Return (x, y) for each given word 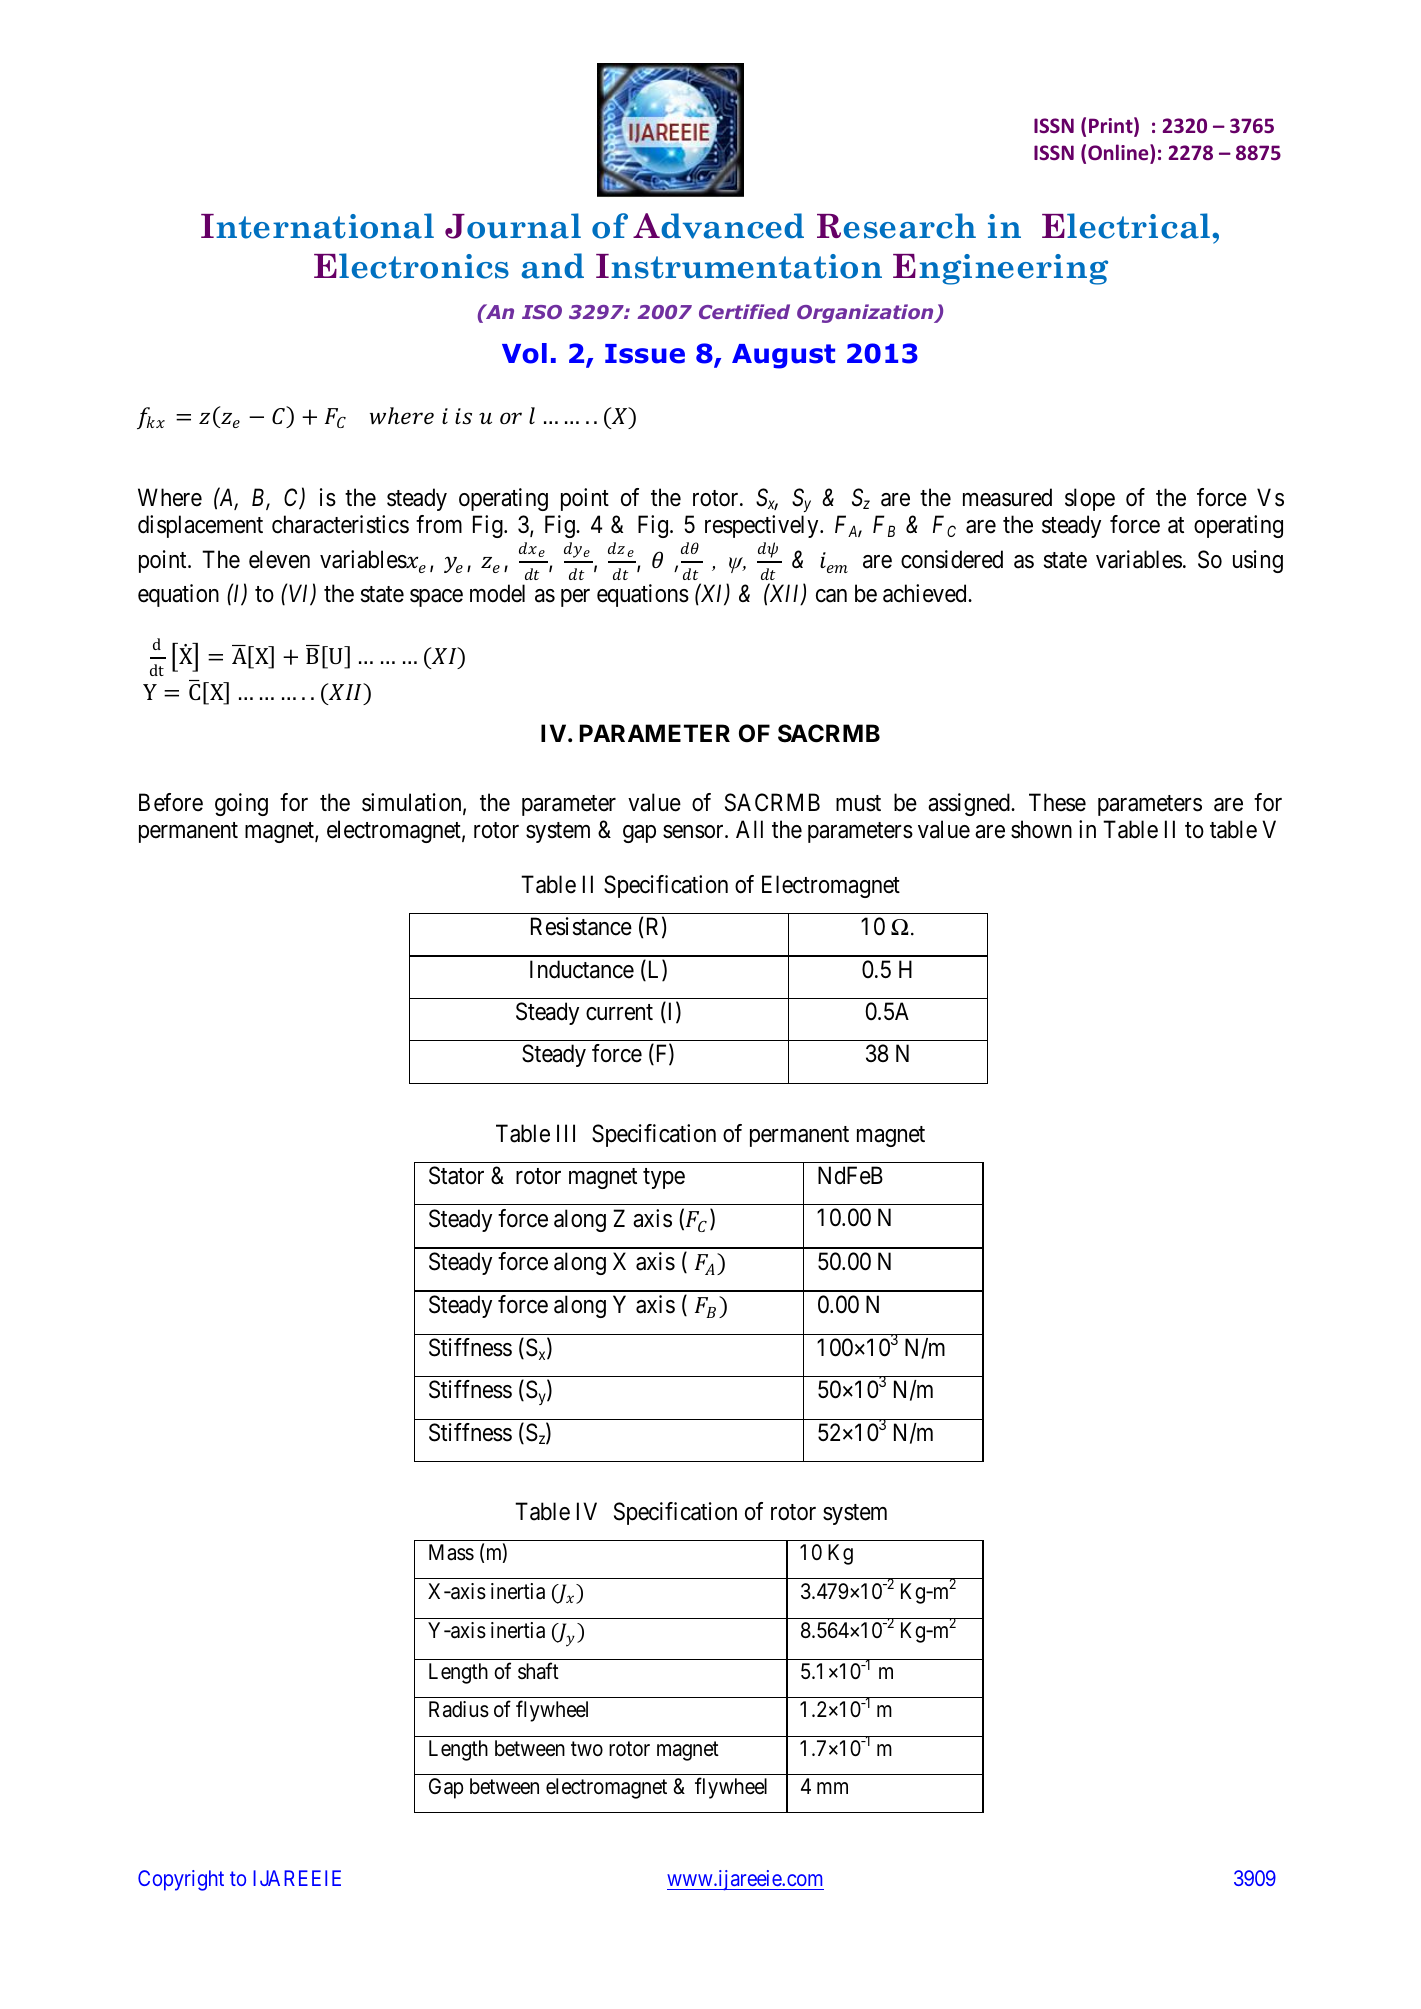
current (619, 1012)
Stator (456, 1175)
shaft (538, 1671)
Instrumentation (739, 266)
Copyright (181, 1880)
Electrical (1127, 226)
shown (1041, 829)
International (317, 226)
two (587, 1748)
